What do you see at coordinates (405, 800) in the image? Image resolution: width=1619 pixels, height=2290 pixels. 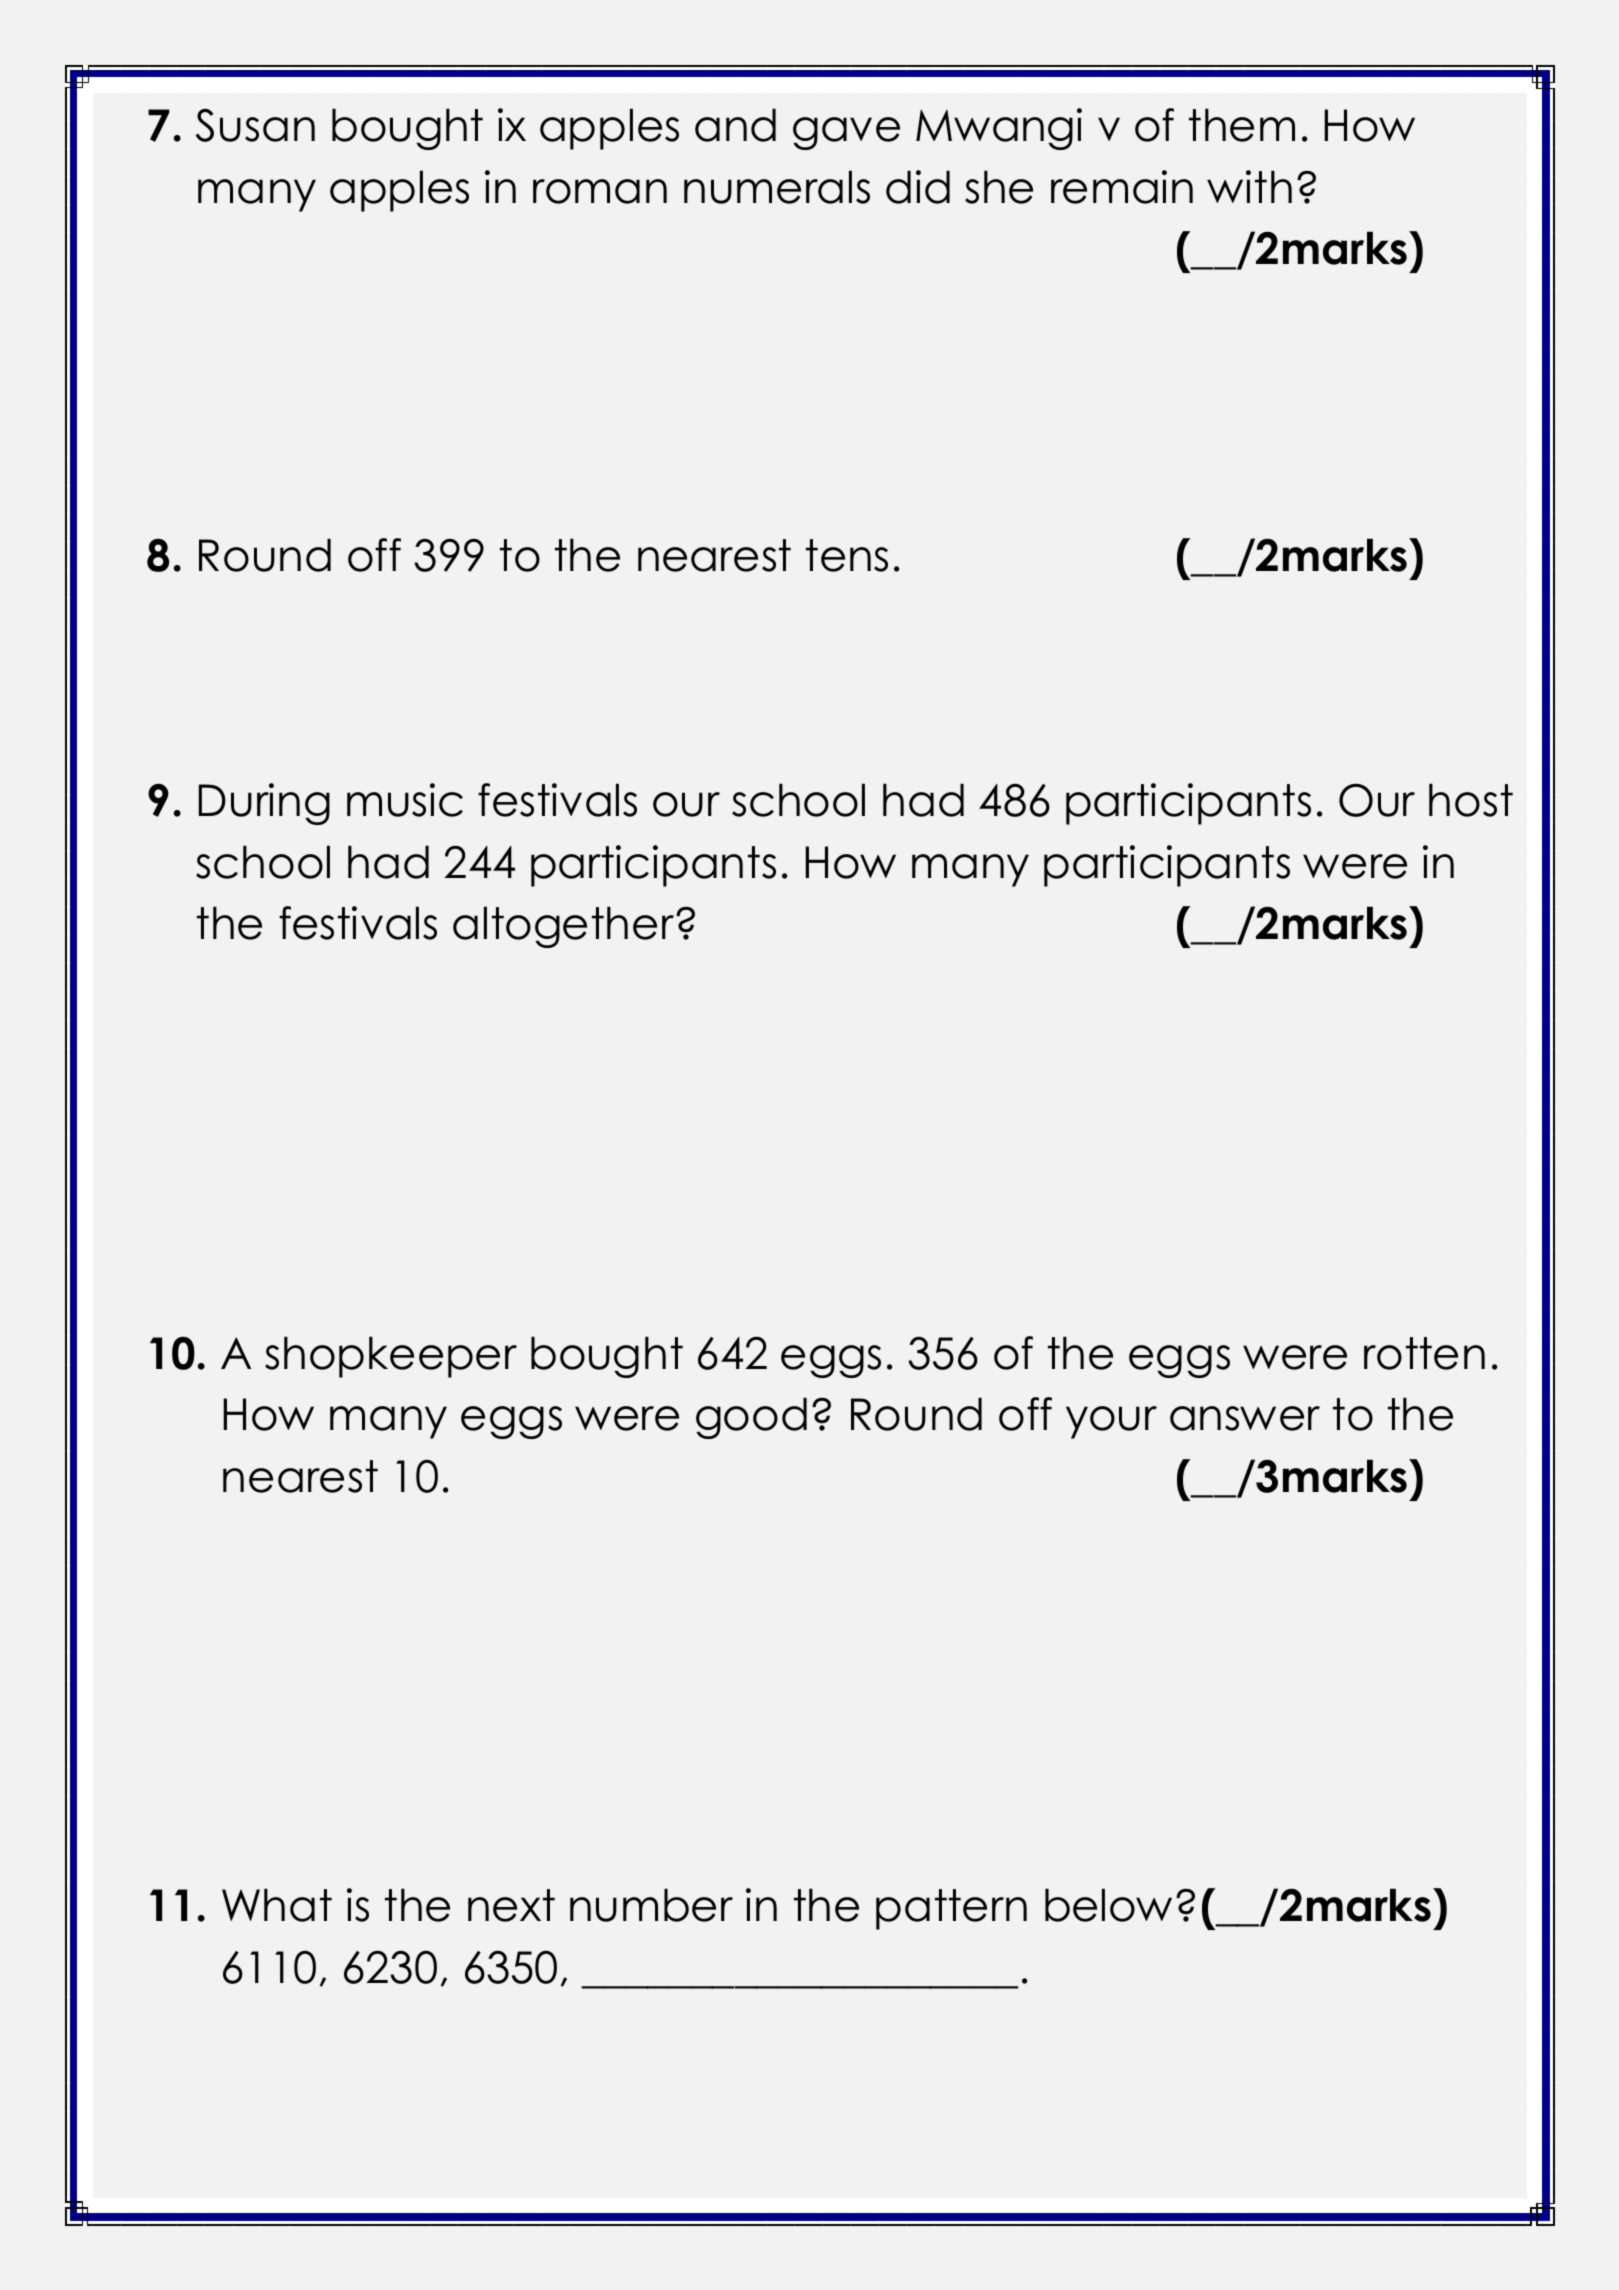 I see `music` at bounding box center [405, 800].
